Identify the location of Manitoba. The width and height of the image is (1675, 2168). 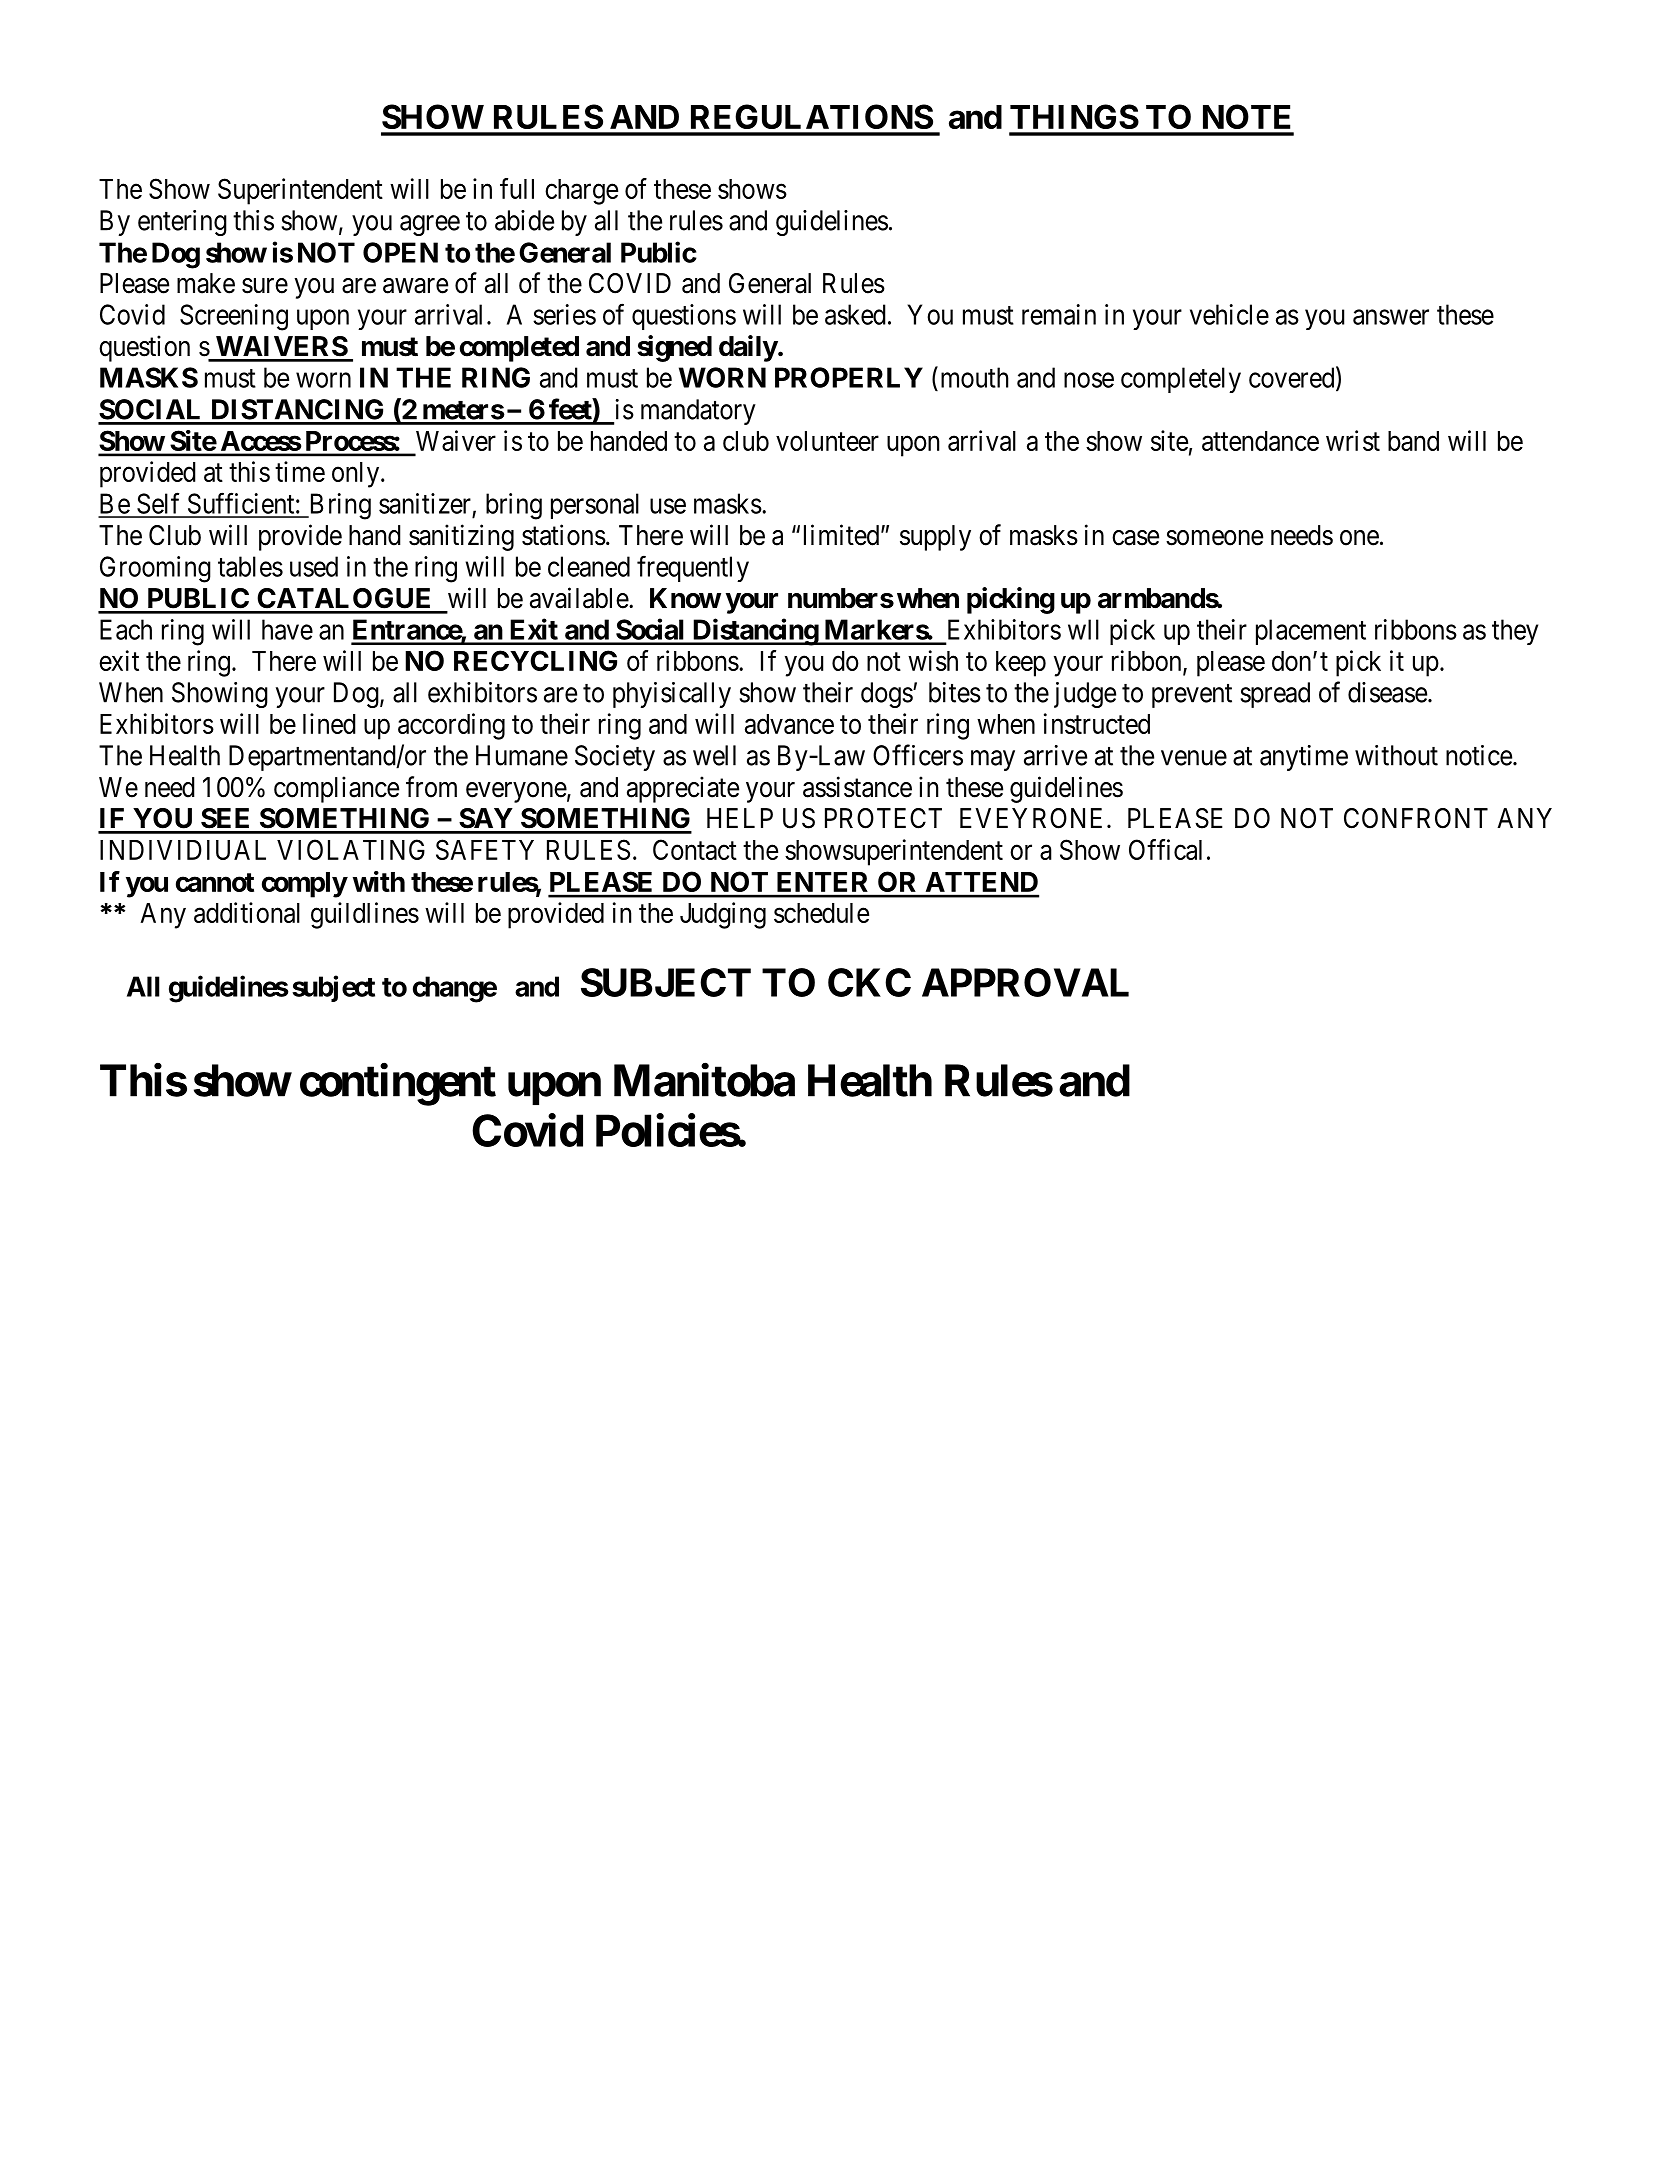
(704, 1080).
